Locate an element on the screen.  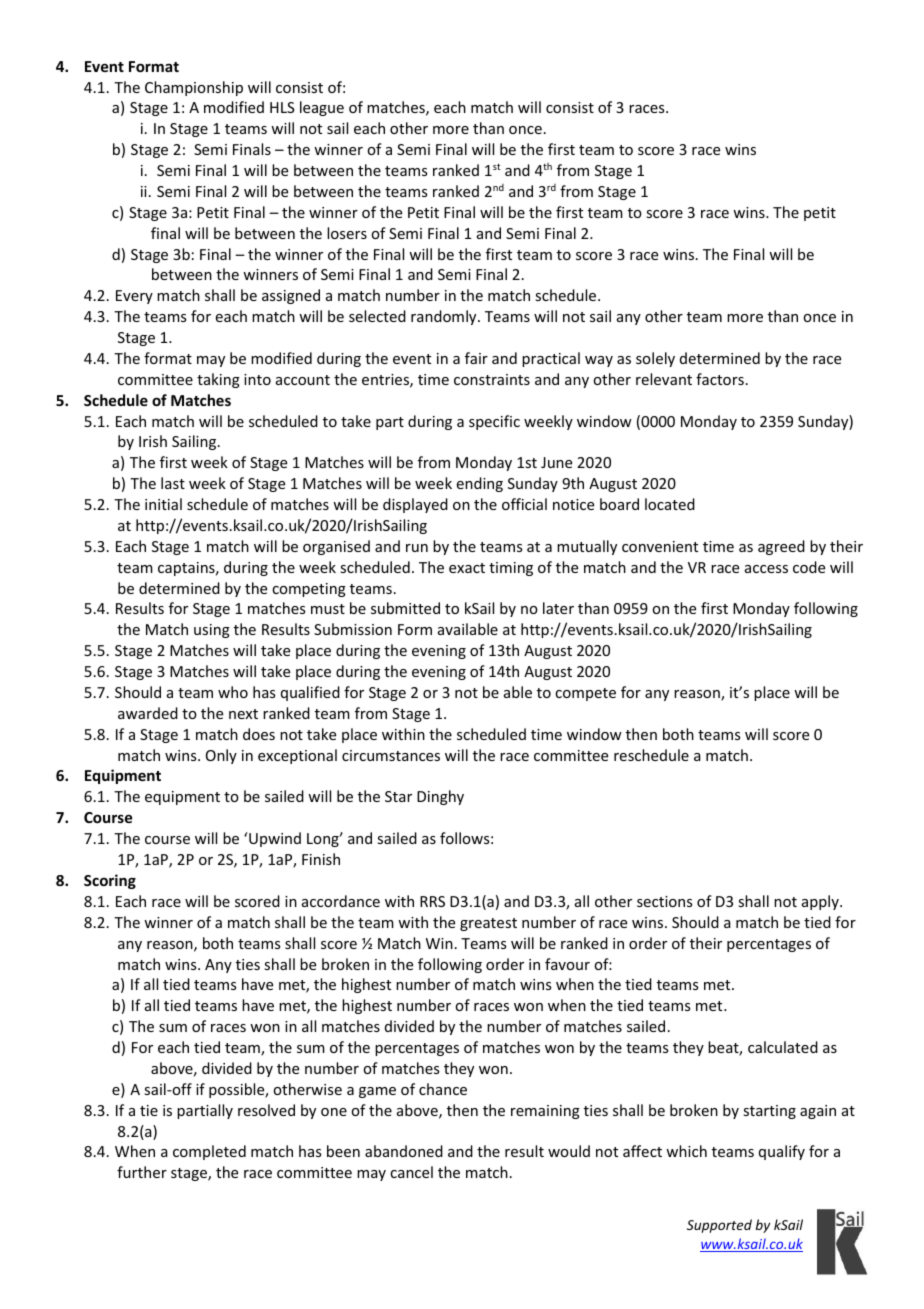
league is located at coordinates (322, 108).
